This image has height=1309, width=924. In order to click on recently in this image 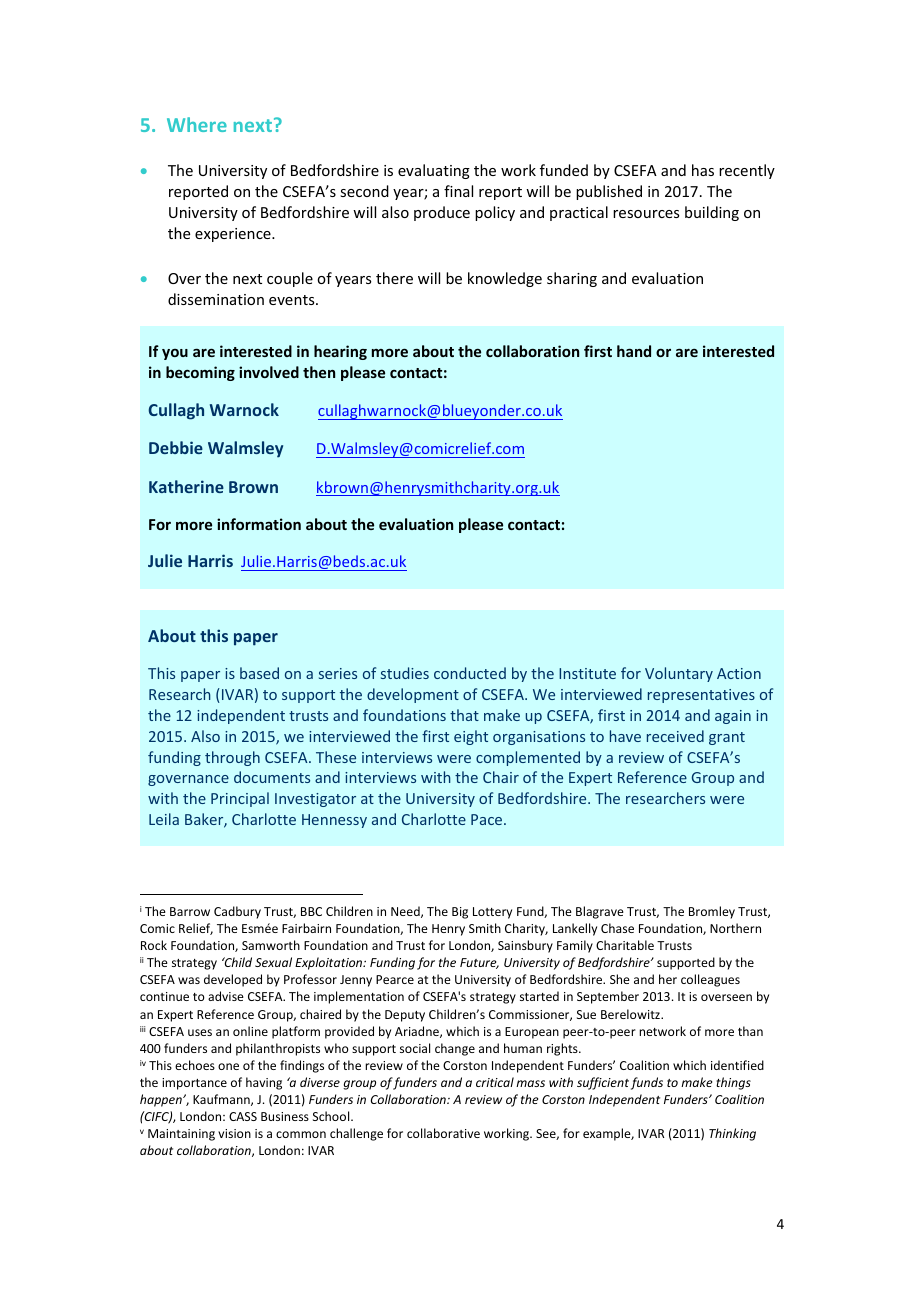, I will do `click(747, 171)`.
